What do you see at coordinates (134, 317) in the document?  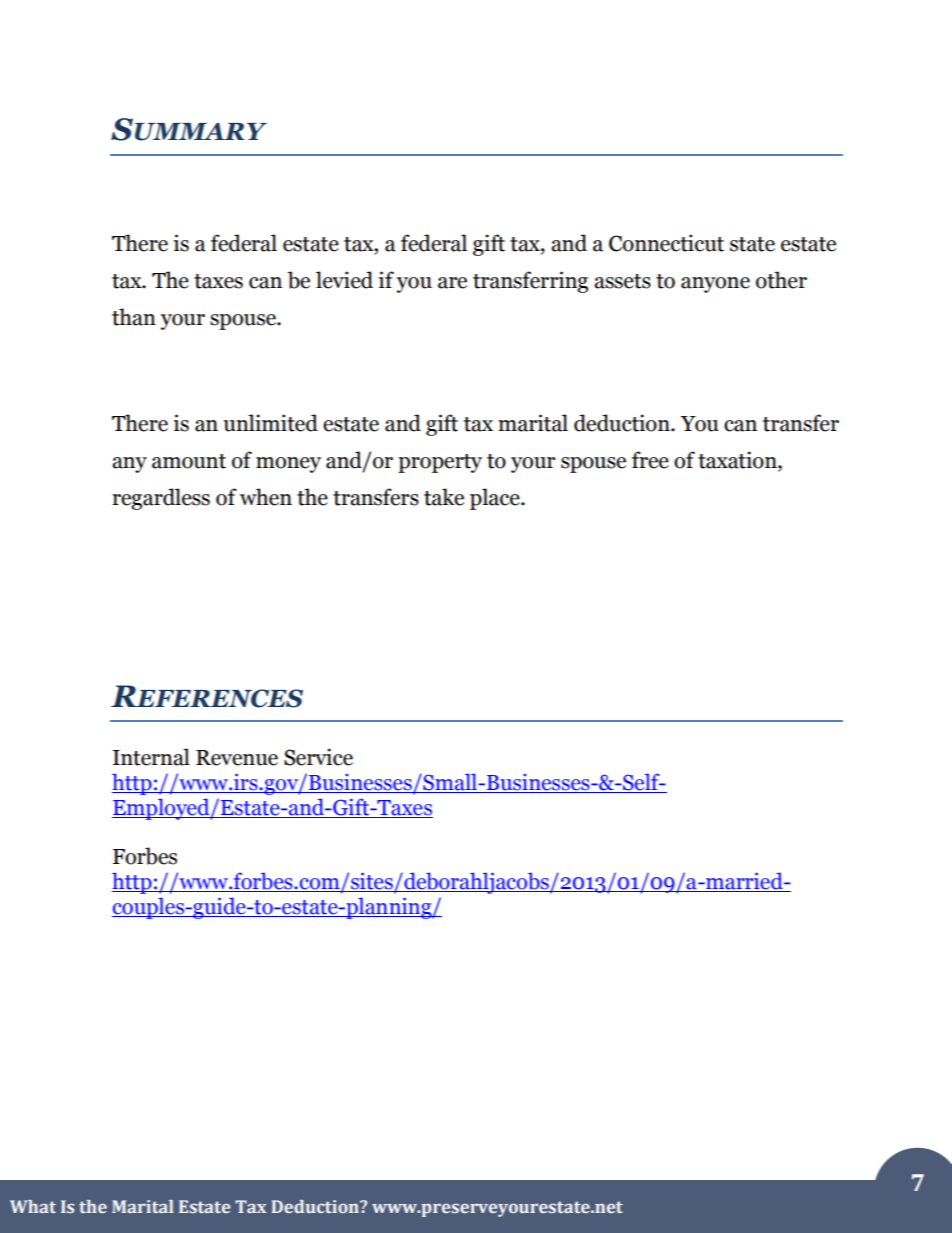 I see `than` at bounding box center [134, 317].
